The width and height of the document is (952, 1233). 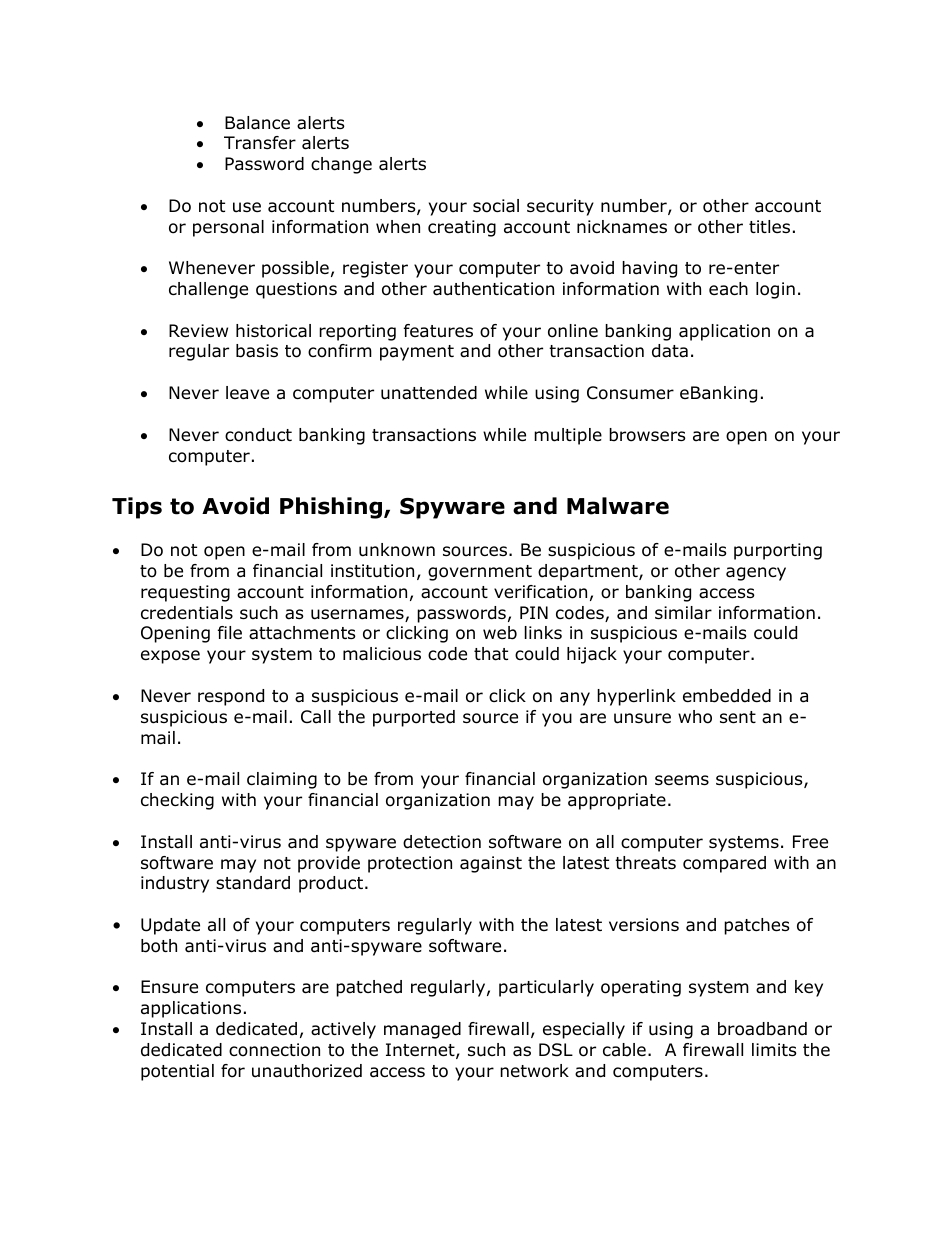 I want to click on titles, so click(x=769, y=226).
